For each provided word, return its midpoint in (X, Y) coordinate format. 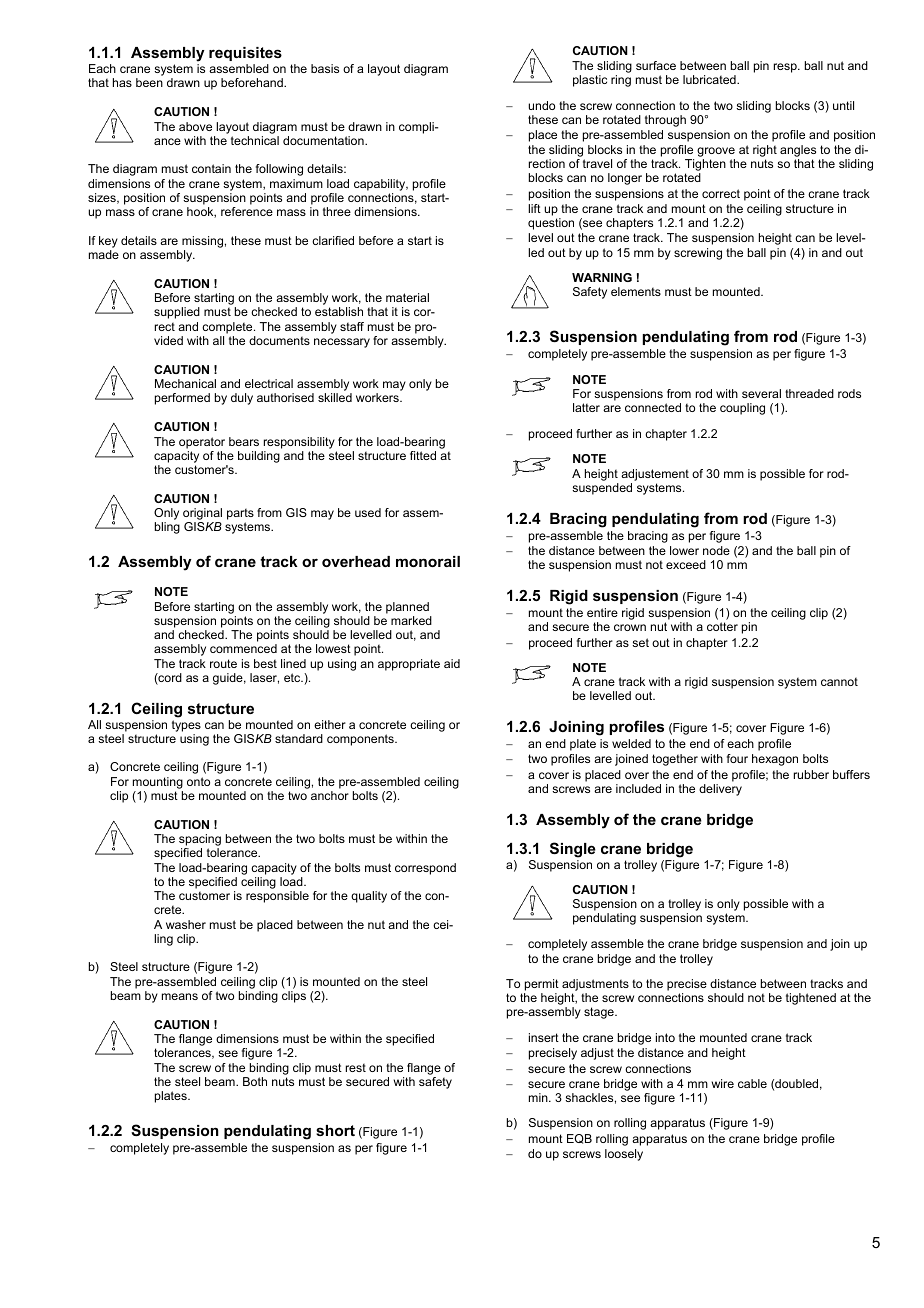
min (539, 1097)
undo (541, 105)
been (149, 82)
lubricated (710, 79)
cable (752, 1083)
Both (255, 1081)
